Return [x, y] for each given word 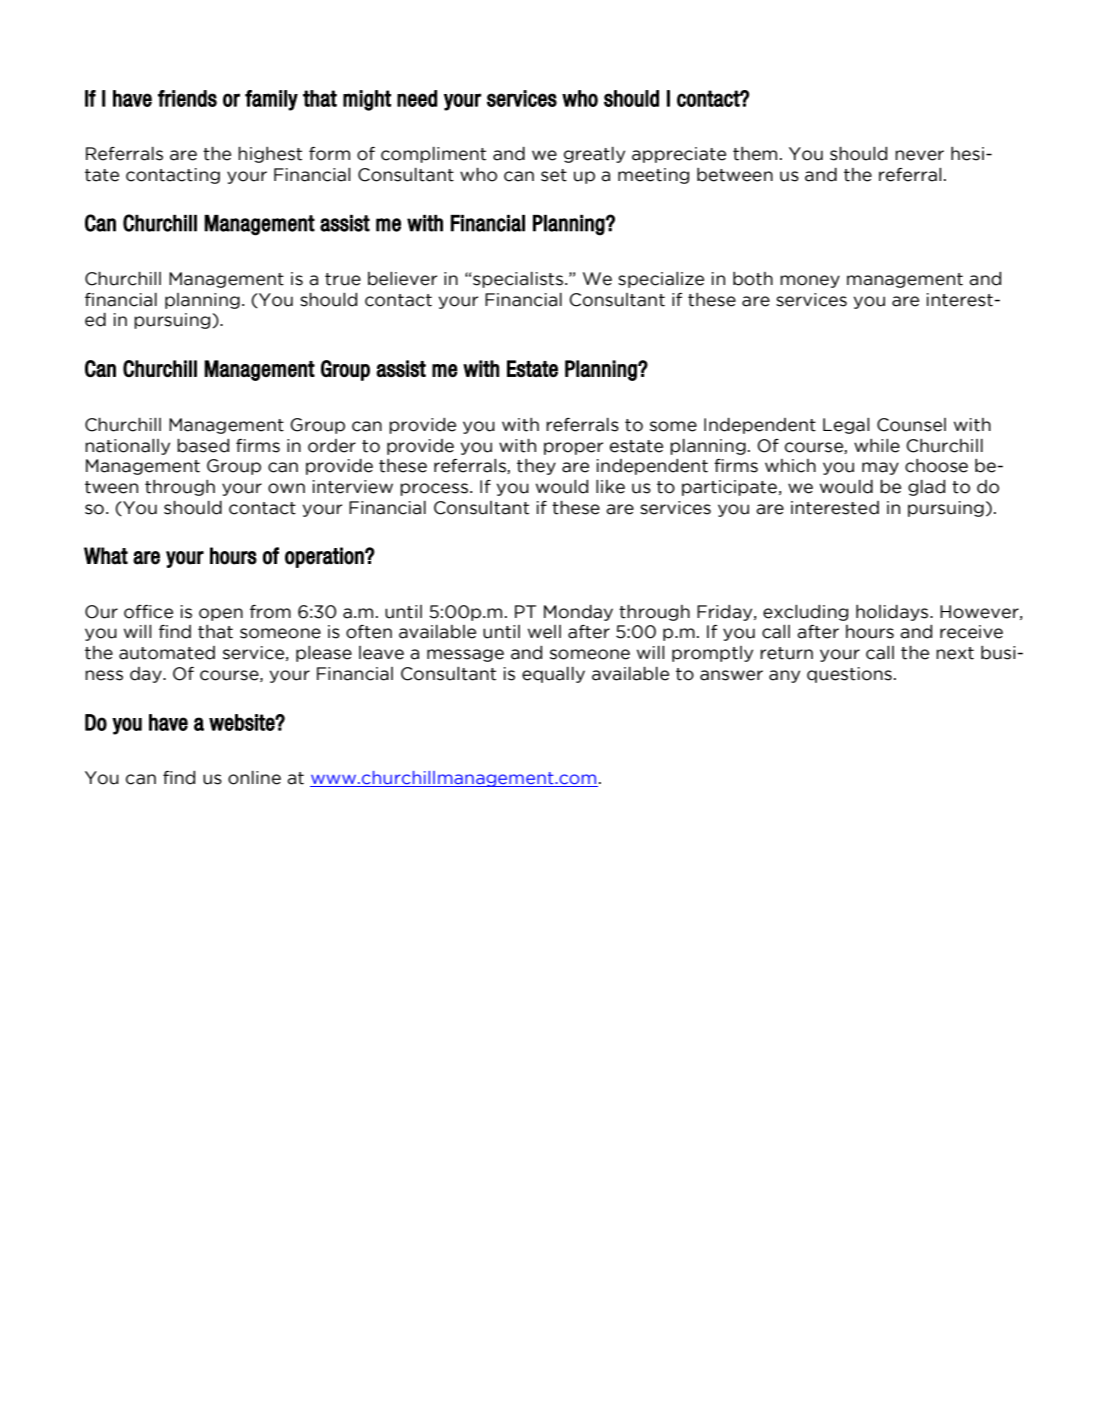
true [343, 279]
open [221, 614]
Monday [578, 613]
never [919, 155]
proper [573, 448]
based [203, 446]
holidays [893, 613]
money [810, 281]
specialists [518, 280]
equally [553, 675]
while [877, 446]
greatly [594, 155]
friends [187, 98]
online [254, 778]
